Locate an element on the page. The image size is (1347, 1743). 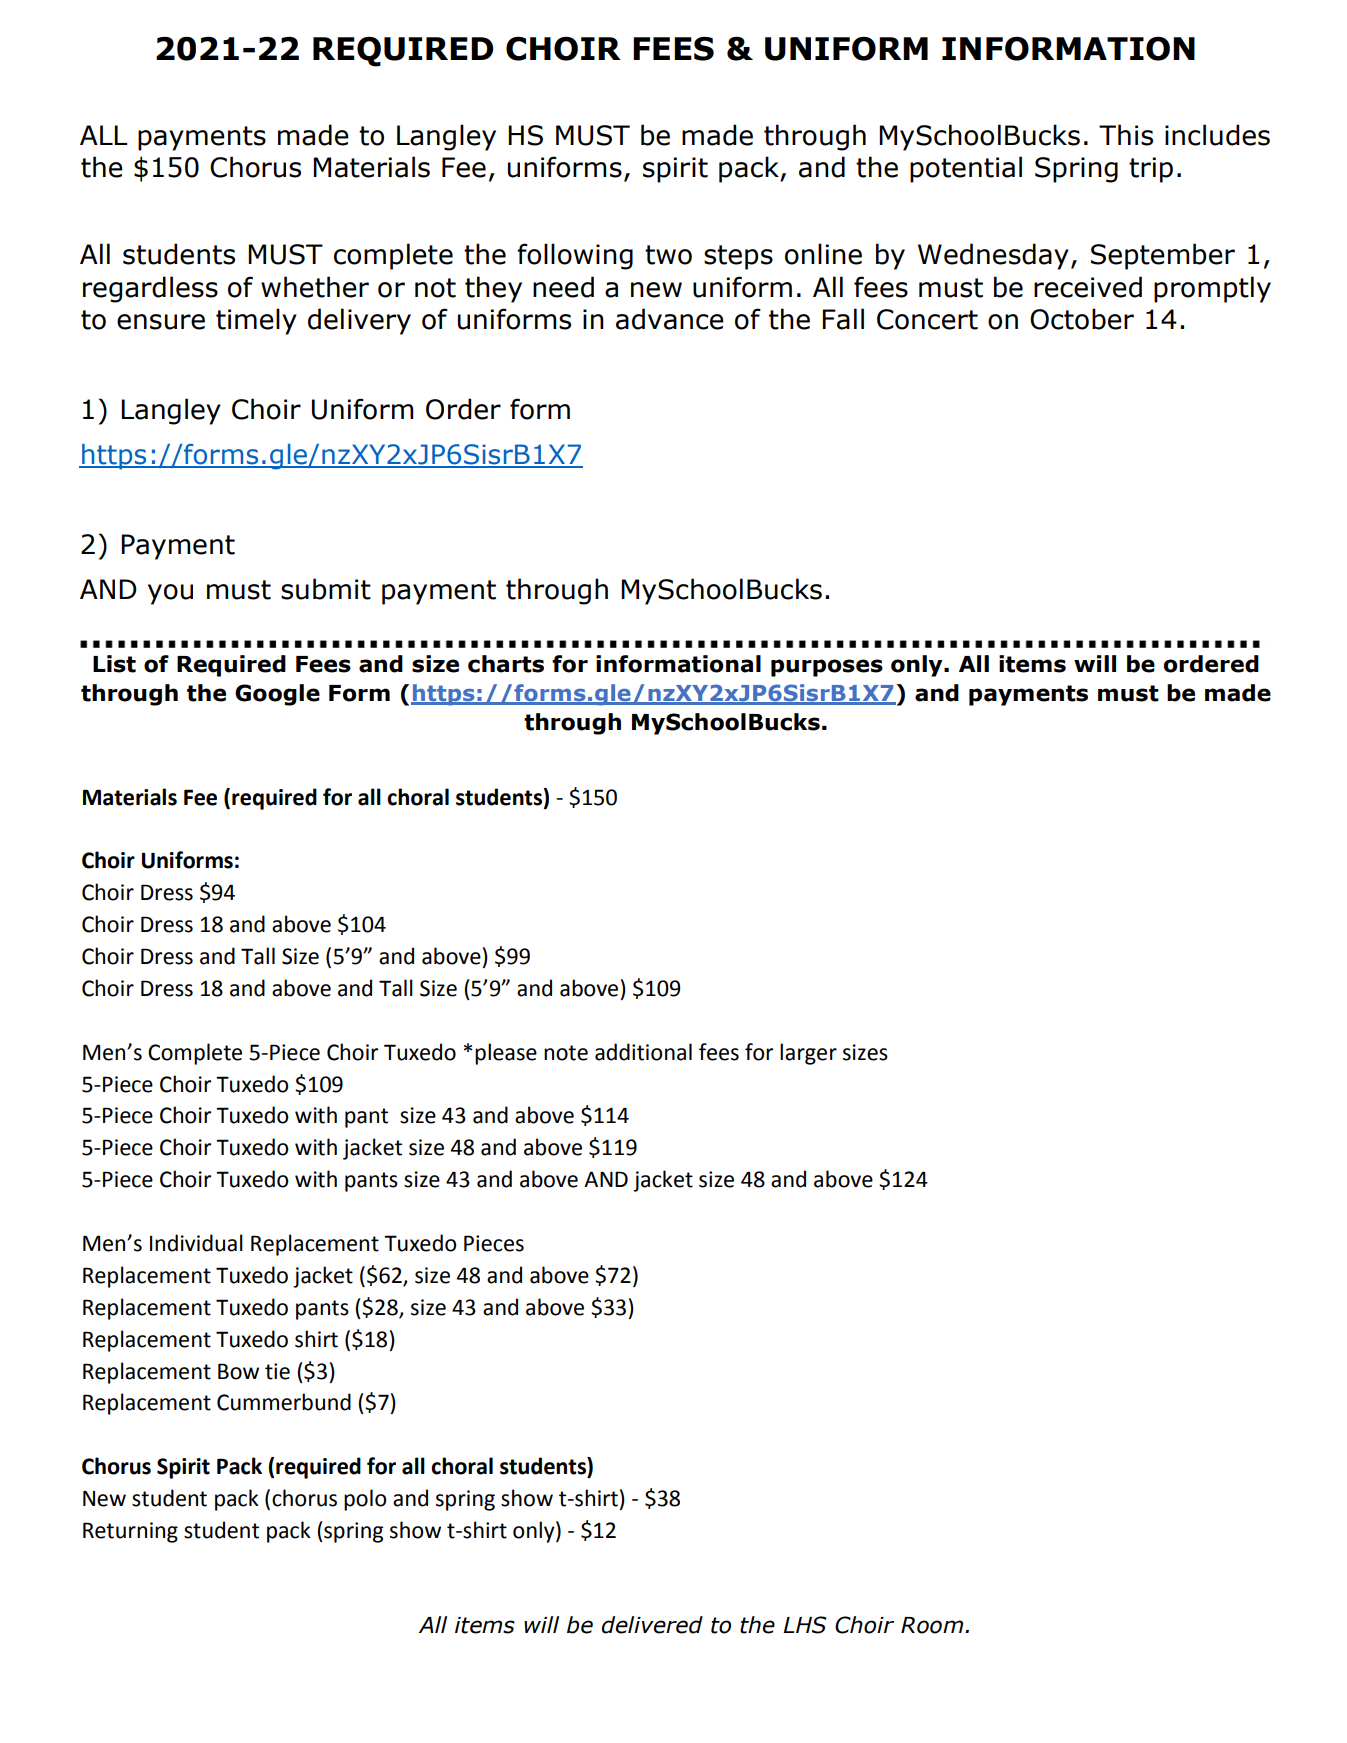
Returning is located at coordinates (130, 1532).
